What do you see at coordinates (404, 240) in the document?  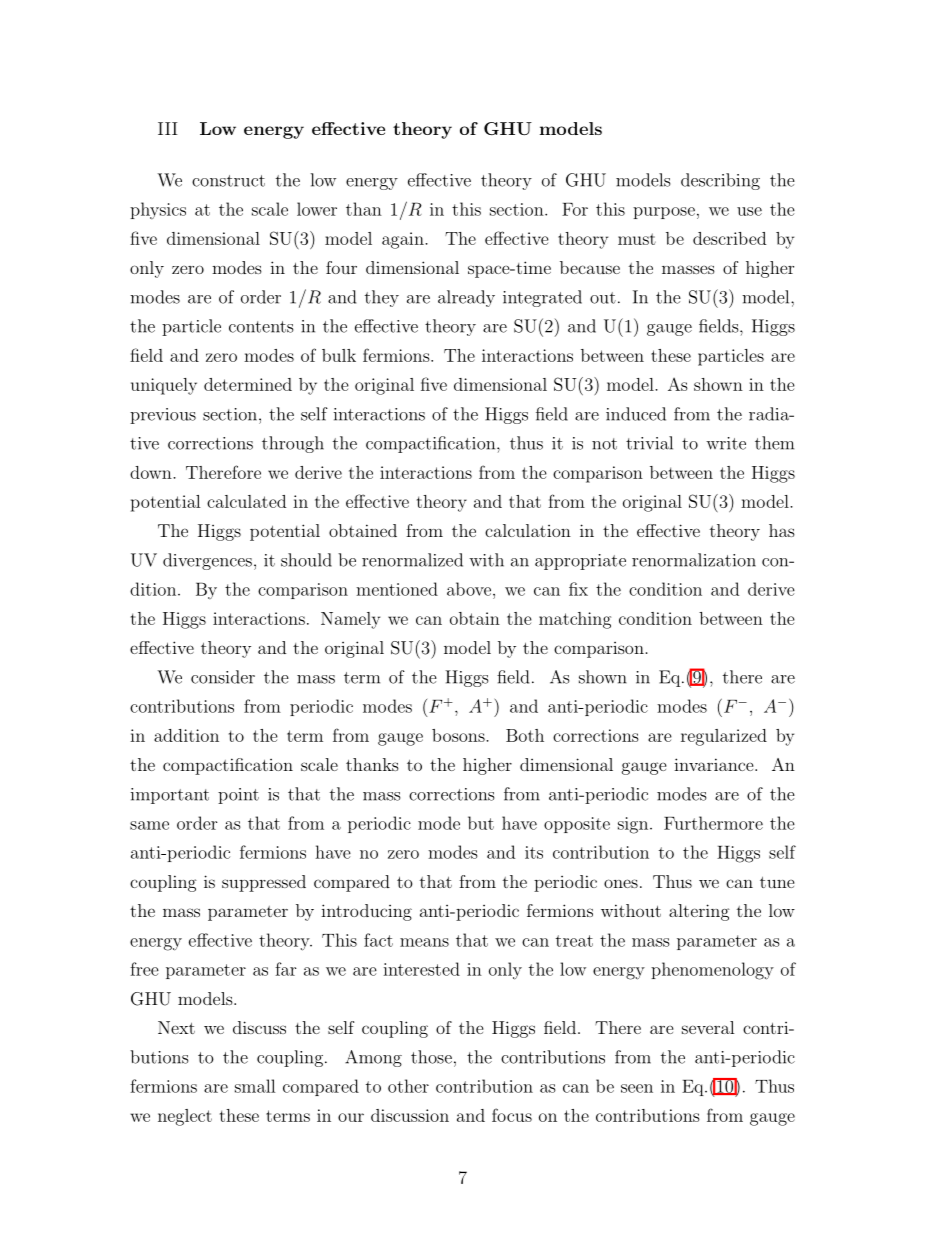 I see `again` at bounding box center [404, 240].
